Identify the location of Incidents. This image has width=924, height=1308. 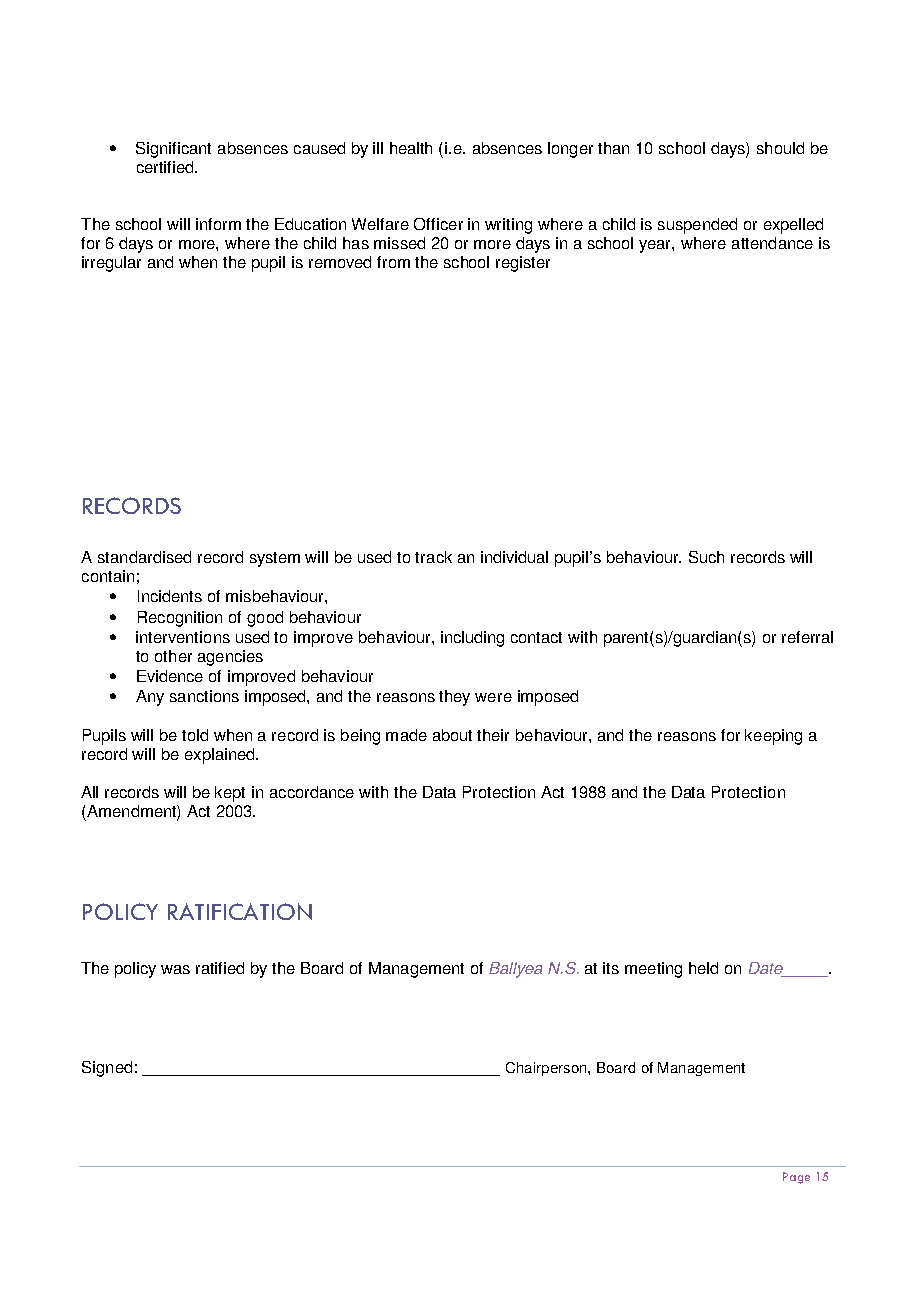
(170, 596).
